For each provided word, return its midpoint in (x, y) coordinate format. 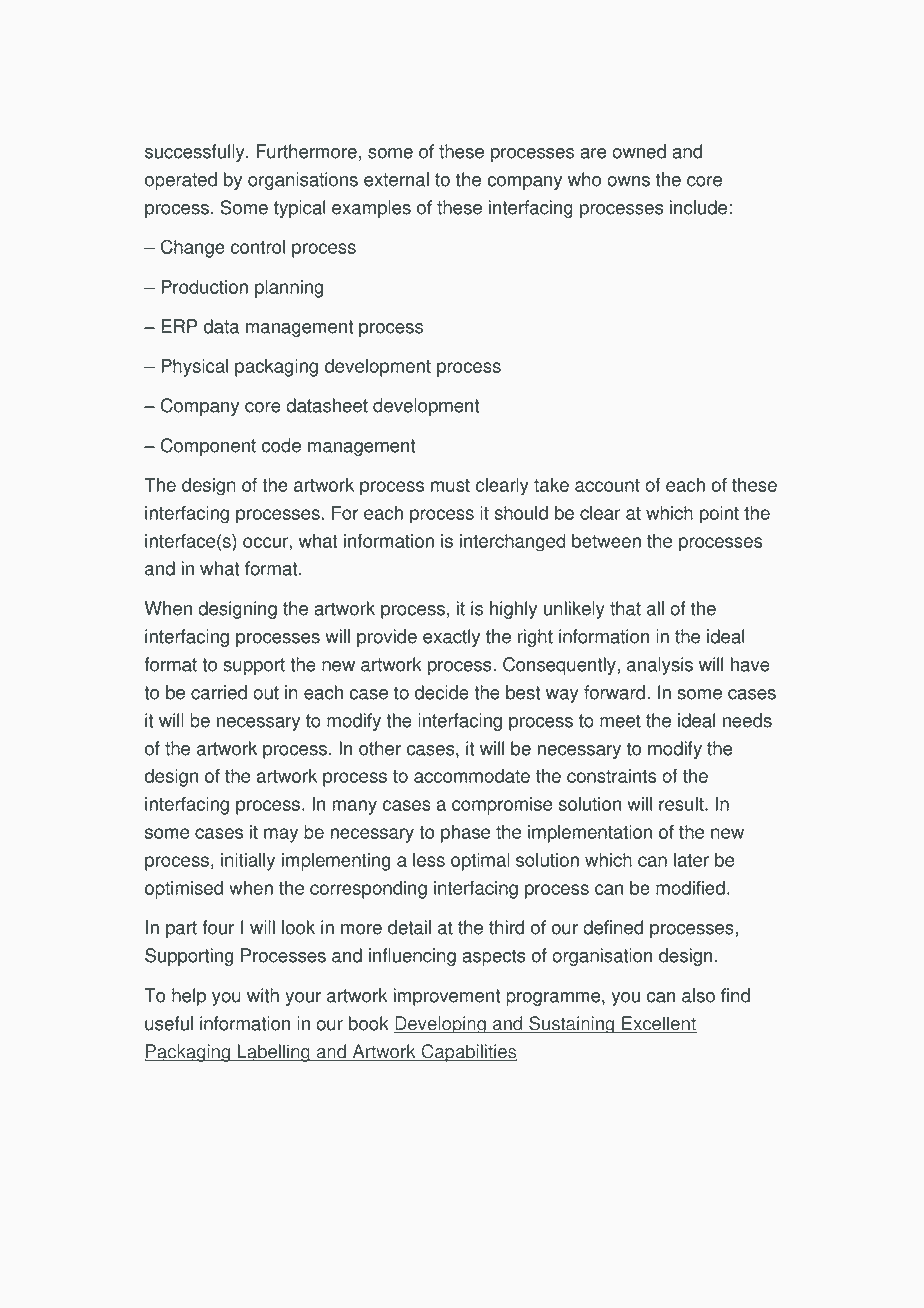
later (691, 860)
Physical (194, 368)
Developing (441, 1025)
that (625, 608)
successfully (196, 153)
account (607, 485)
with (263, 995)
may (281, 835)
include (698, 207)
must (450, 485)
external (396, 179)
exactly (451, 638)
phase (465, 834)
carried (219, 692)
